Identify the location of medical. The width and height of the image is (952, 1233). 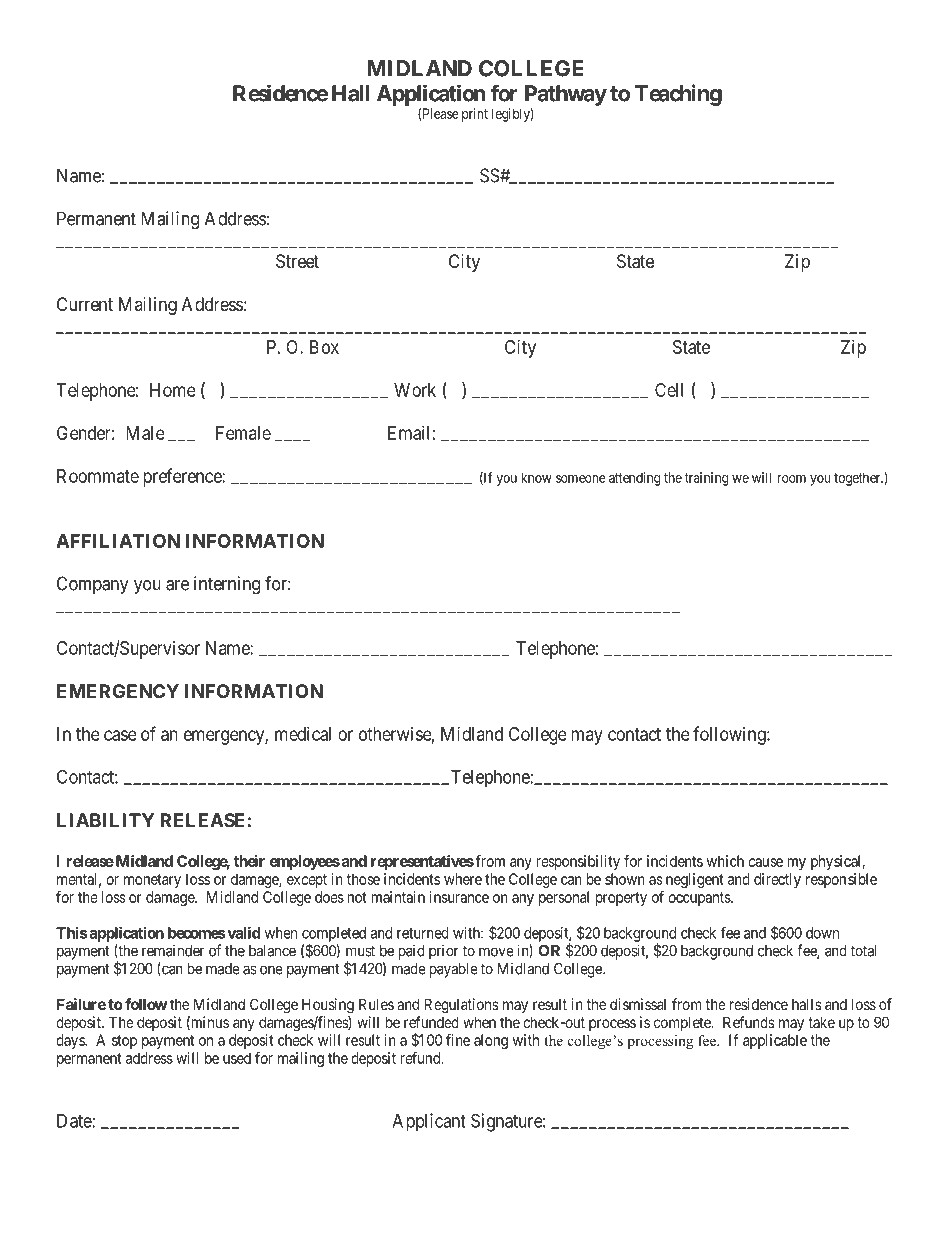
(303, 734).
